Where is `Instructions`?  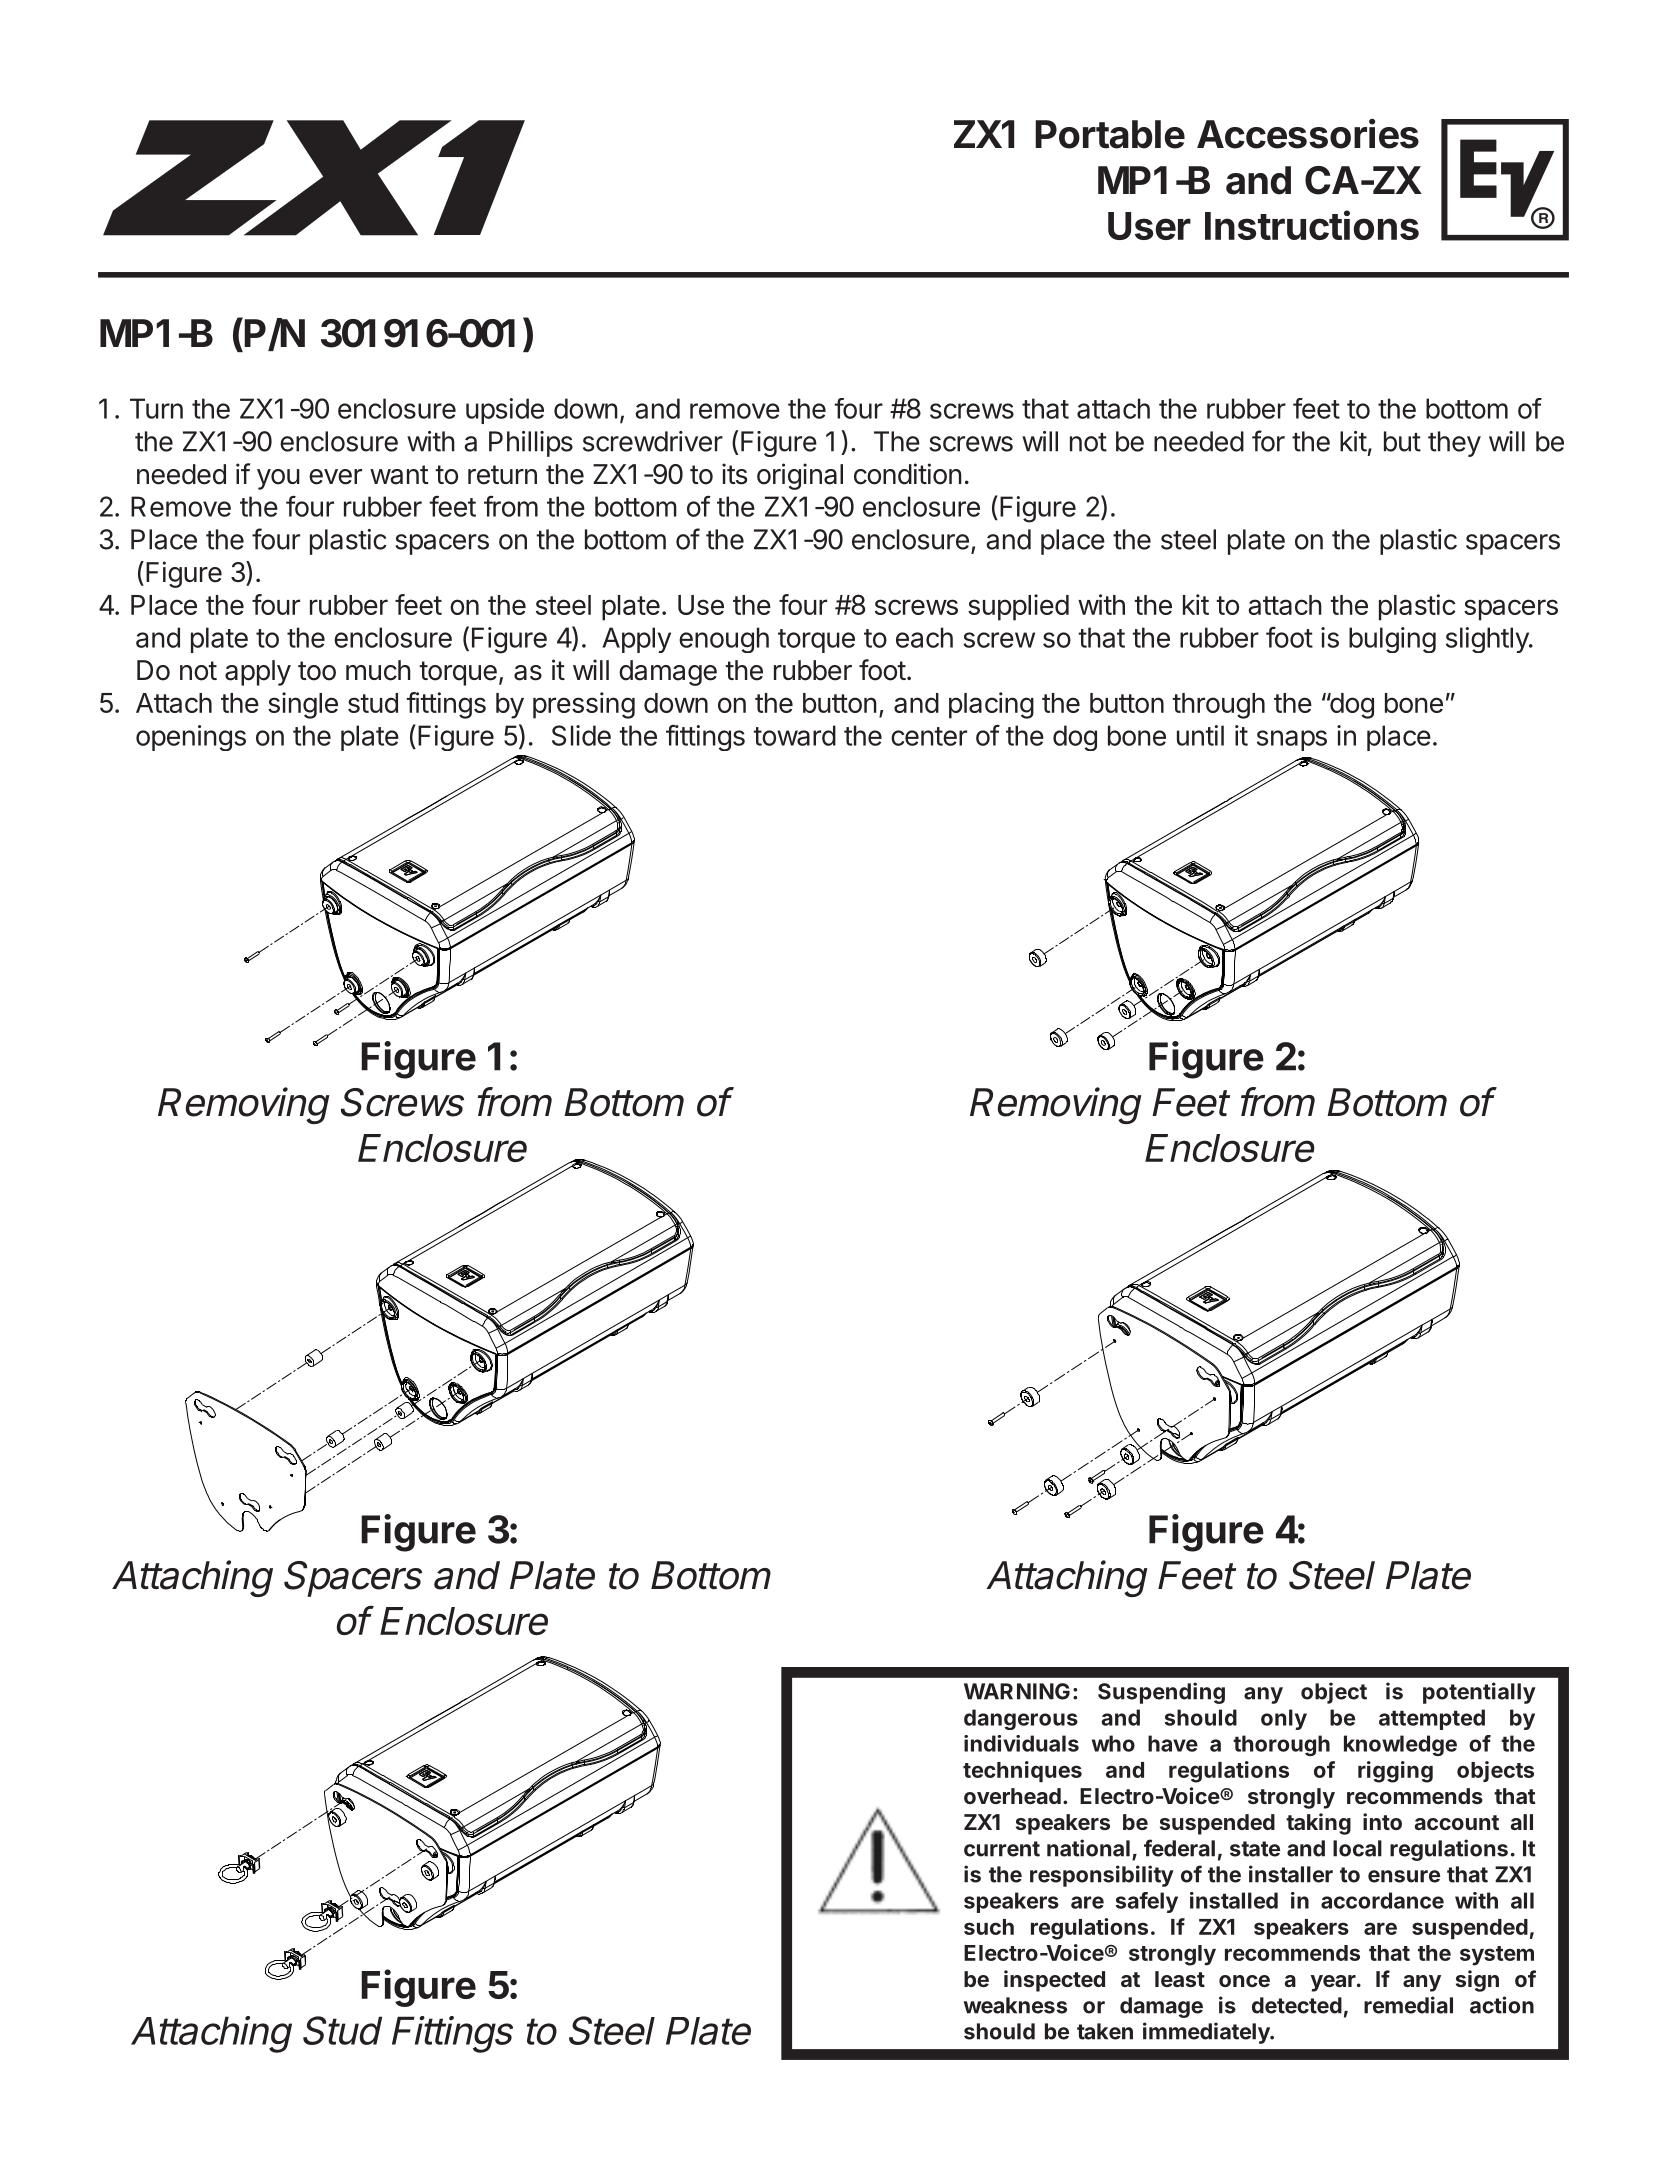 Instructions is located at coordinates (1312, 225).
